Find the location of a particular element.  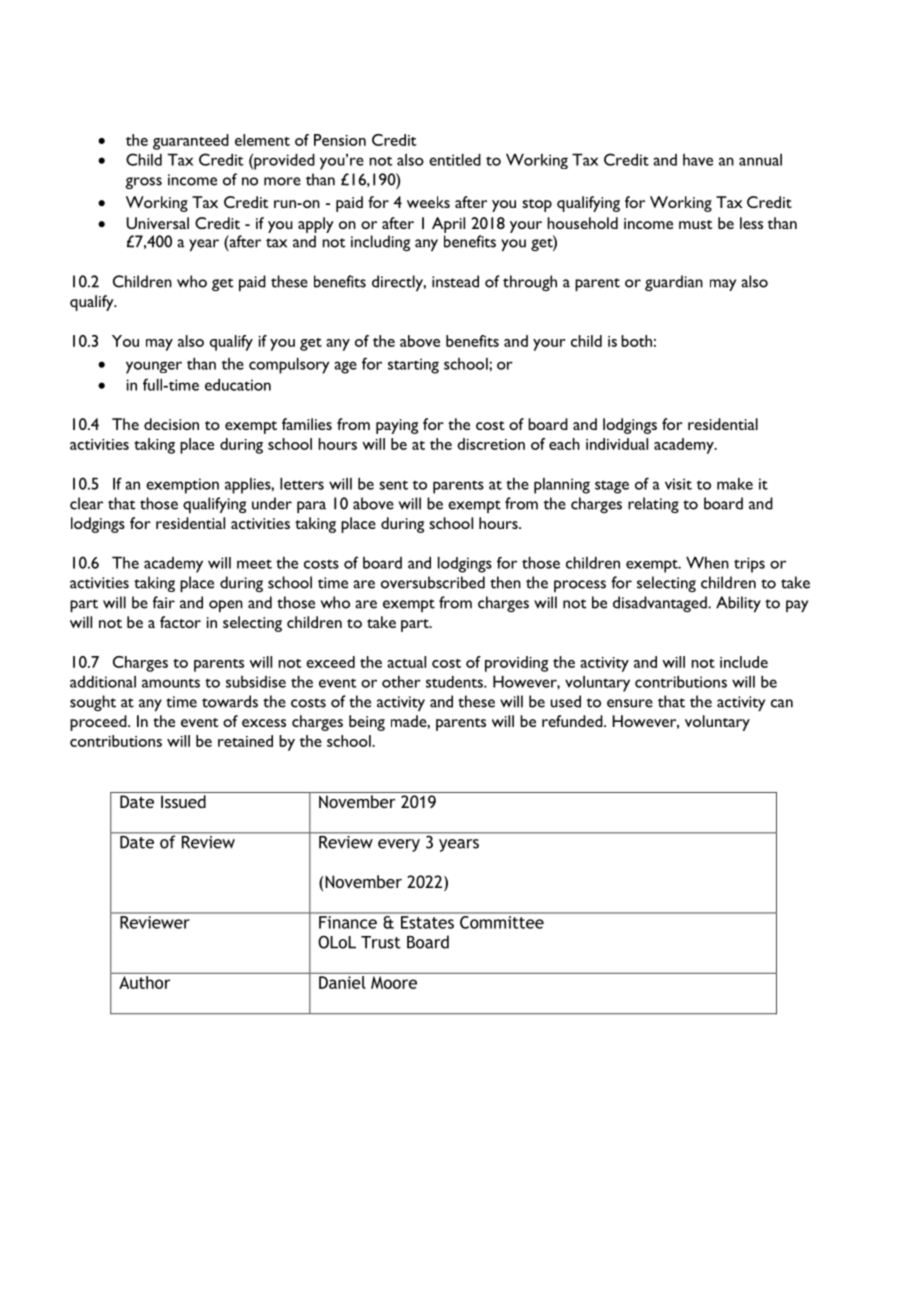

fair is located at coordinates (164, 602).
